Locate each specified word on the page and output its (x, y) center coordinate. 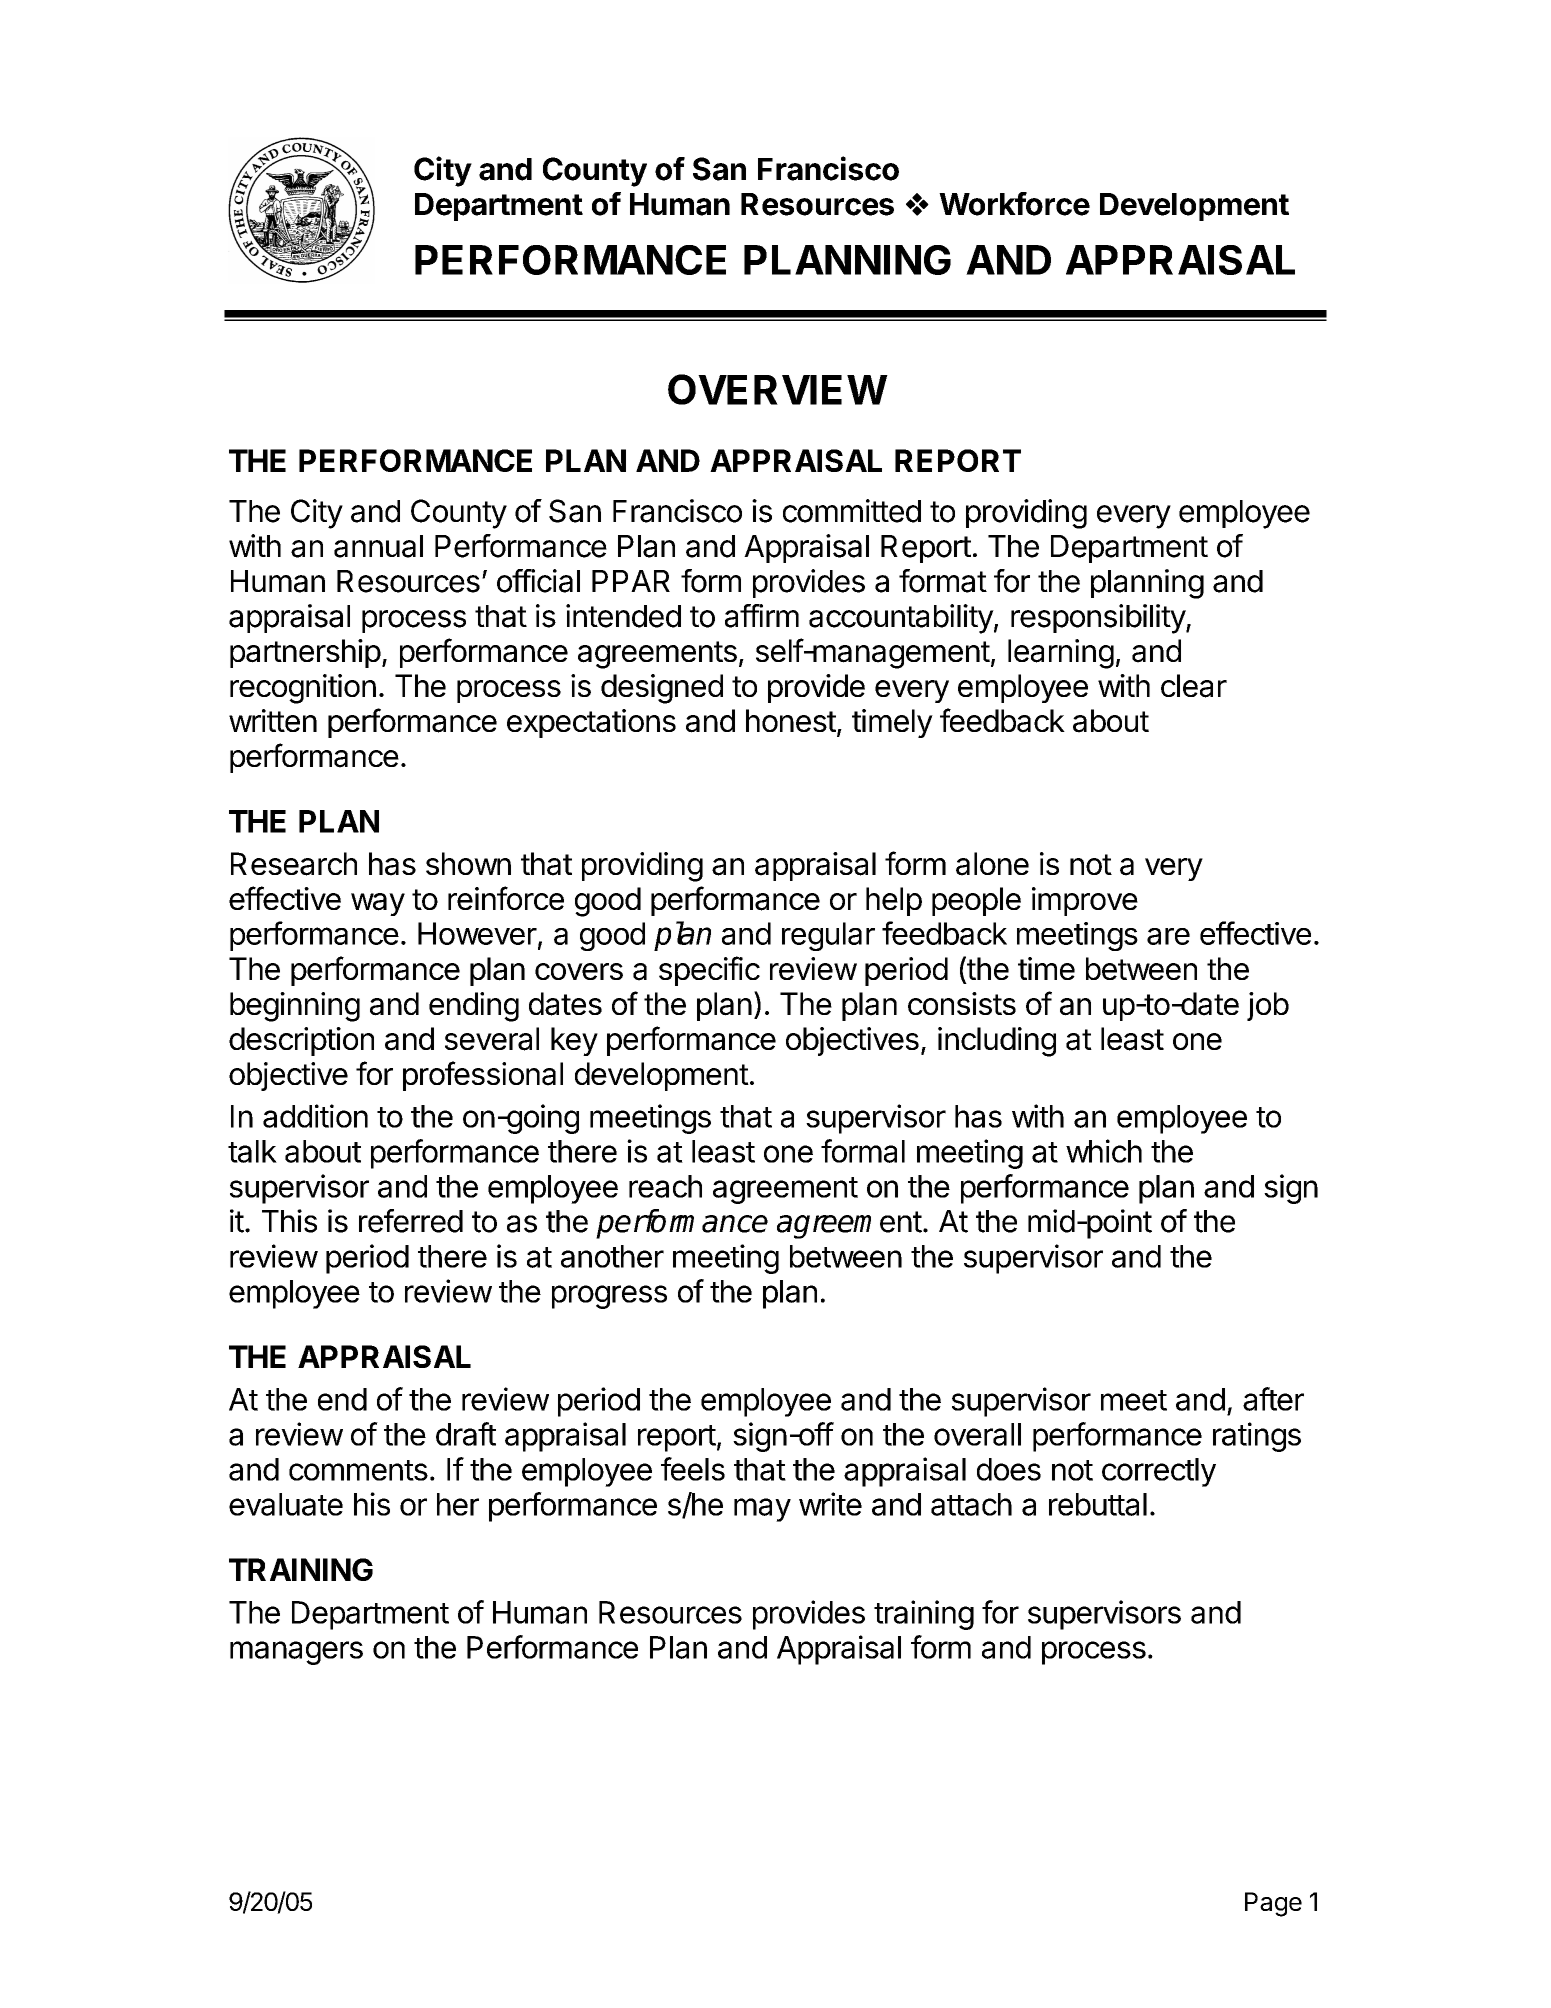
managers (296, 1653)
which (1104, 1151)
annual (378, 546)
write (830, 1504)
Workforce (1014, 204)
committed (852, 511)
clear (1194, 686)
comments (358, 1470)
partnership (305, 653)
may (762, 1510)
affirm (762, 616)
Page (1273, 1904)
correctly (1159, 1472)
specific (709, 971)
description (301, 1041)
